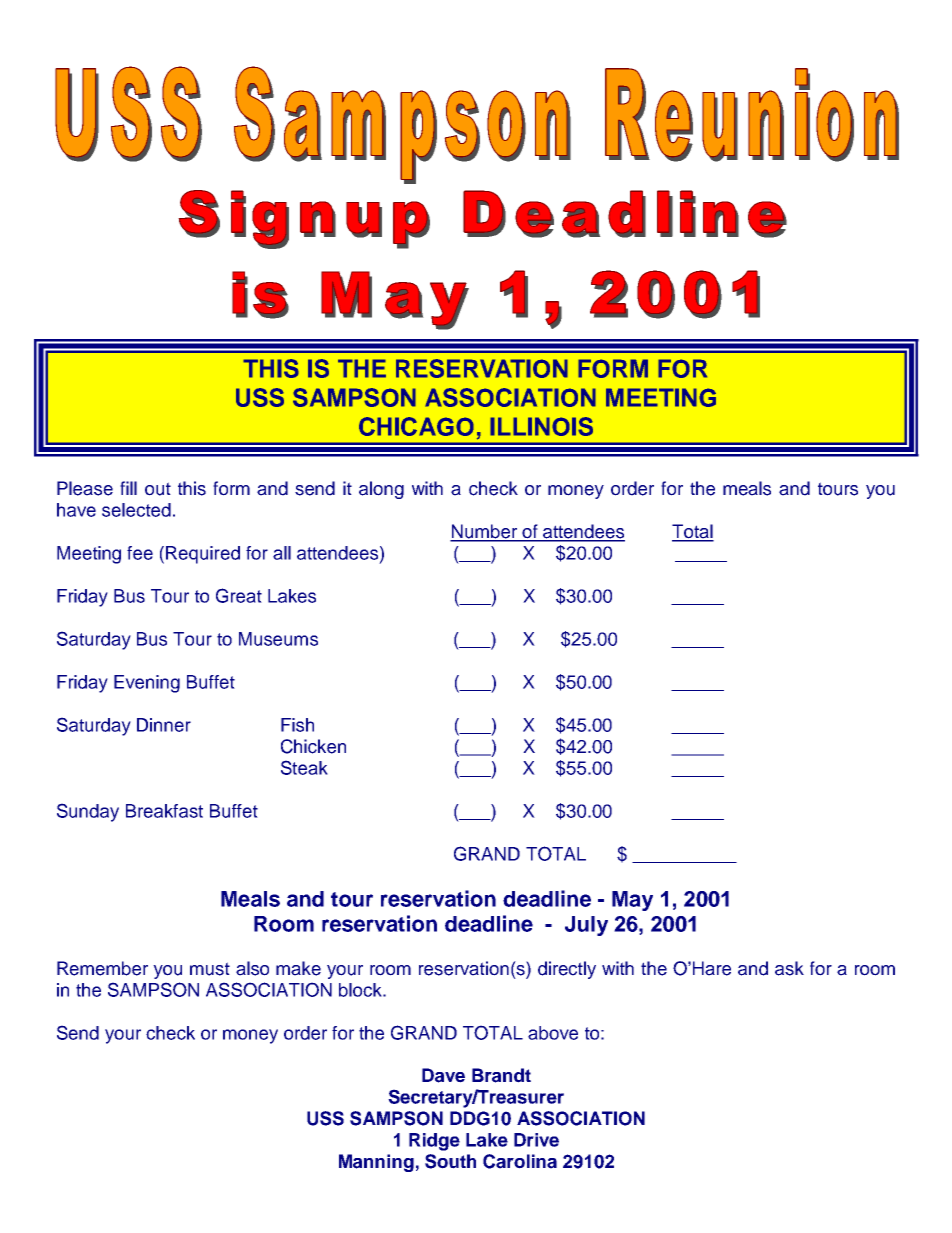 This image has height=1233, width=952. I want to click on ILLINOIS, so click(541, 426).
